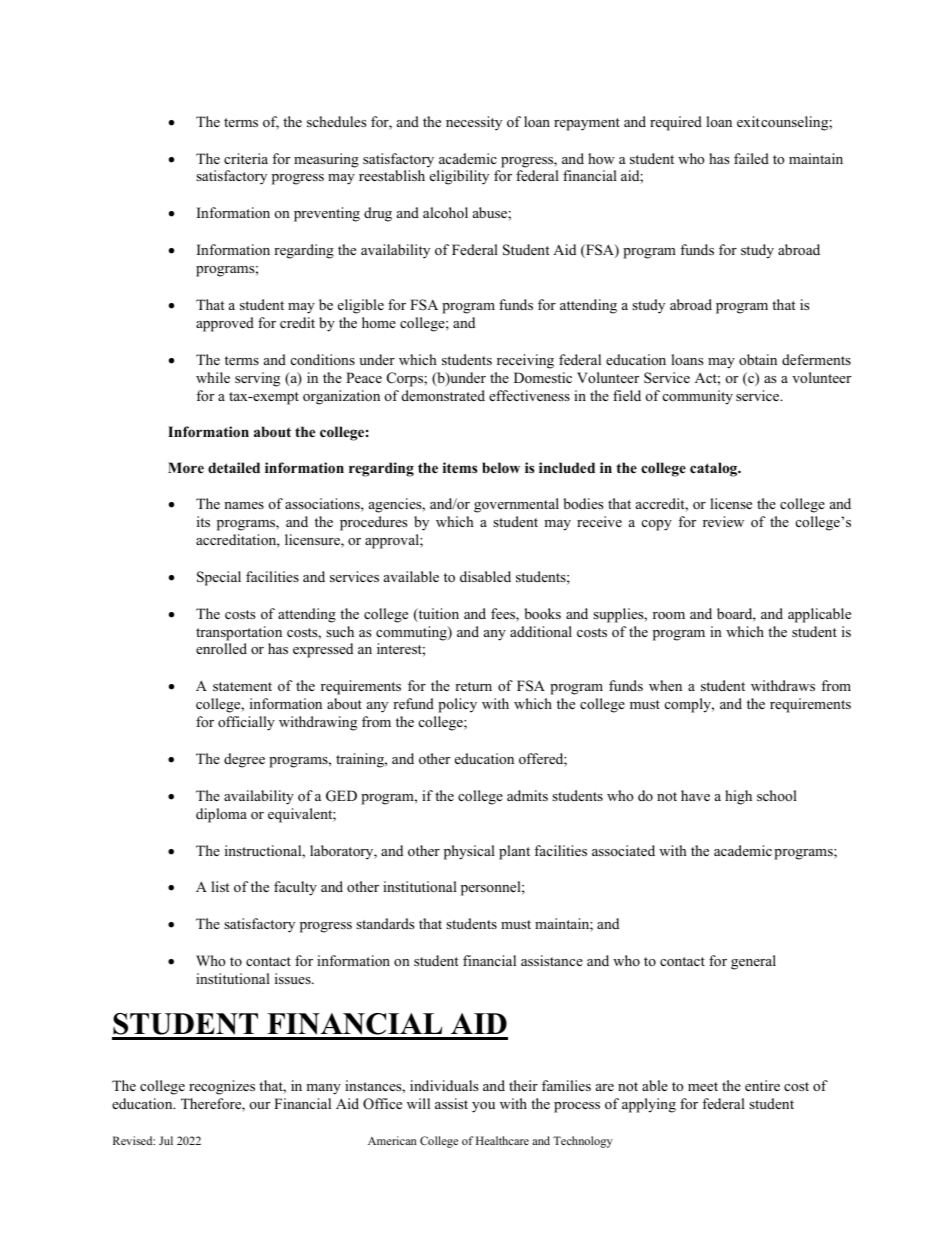 Image resolution: width=952 pixels, height=1233 pixels. I want to click on room, so click(669, 615).
